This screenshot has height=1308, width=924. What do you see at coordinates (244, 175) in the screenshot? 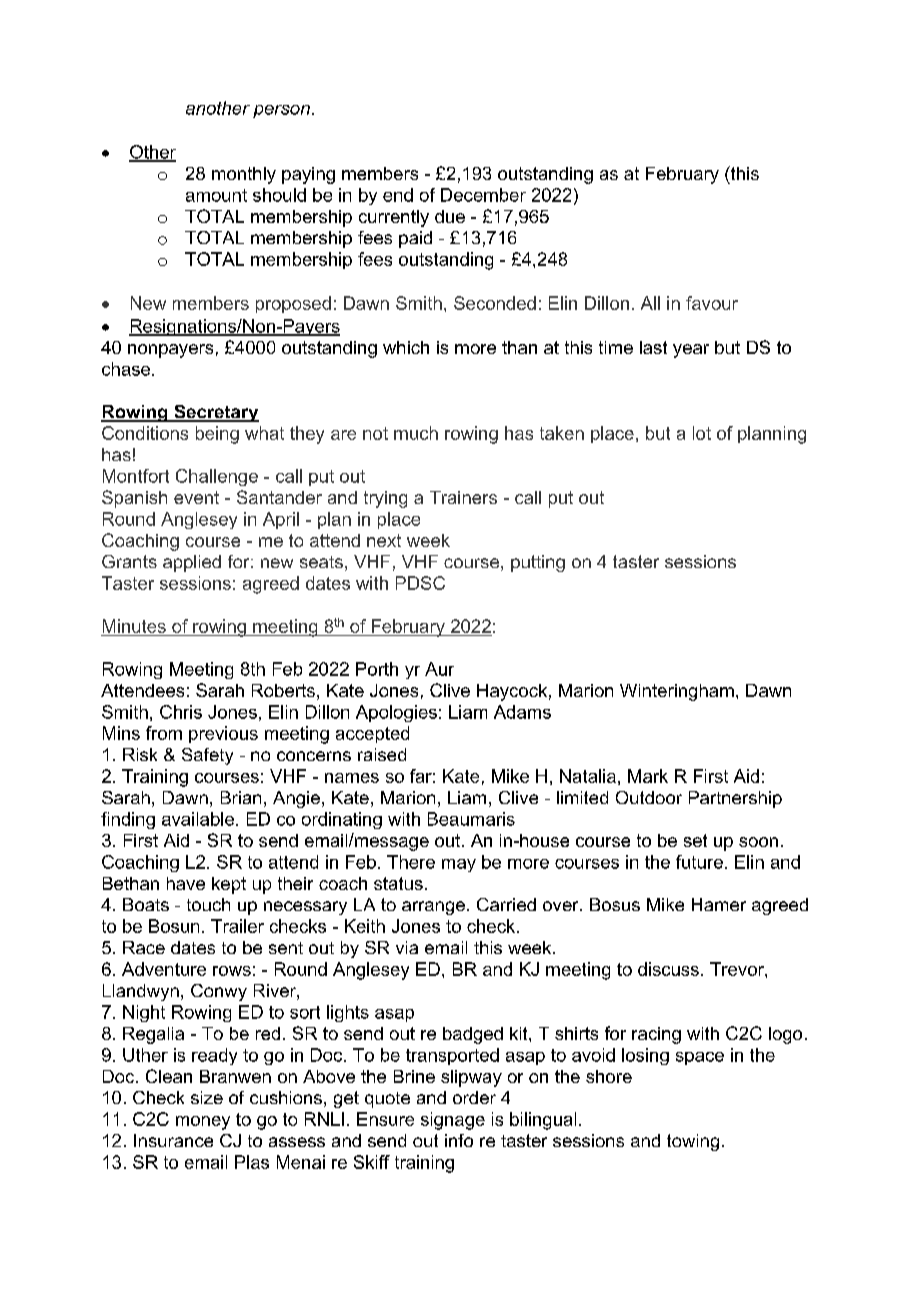
I see `monthly` at bounding box center [244, 175].
